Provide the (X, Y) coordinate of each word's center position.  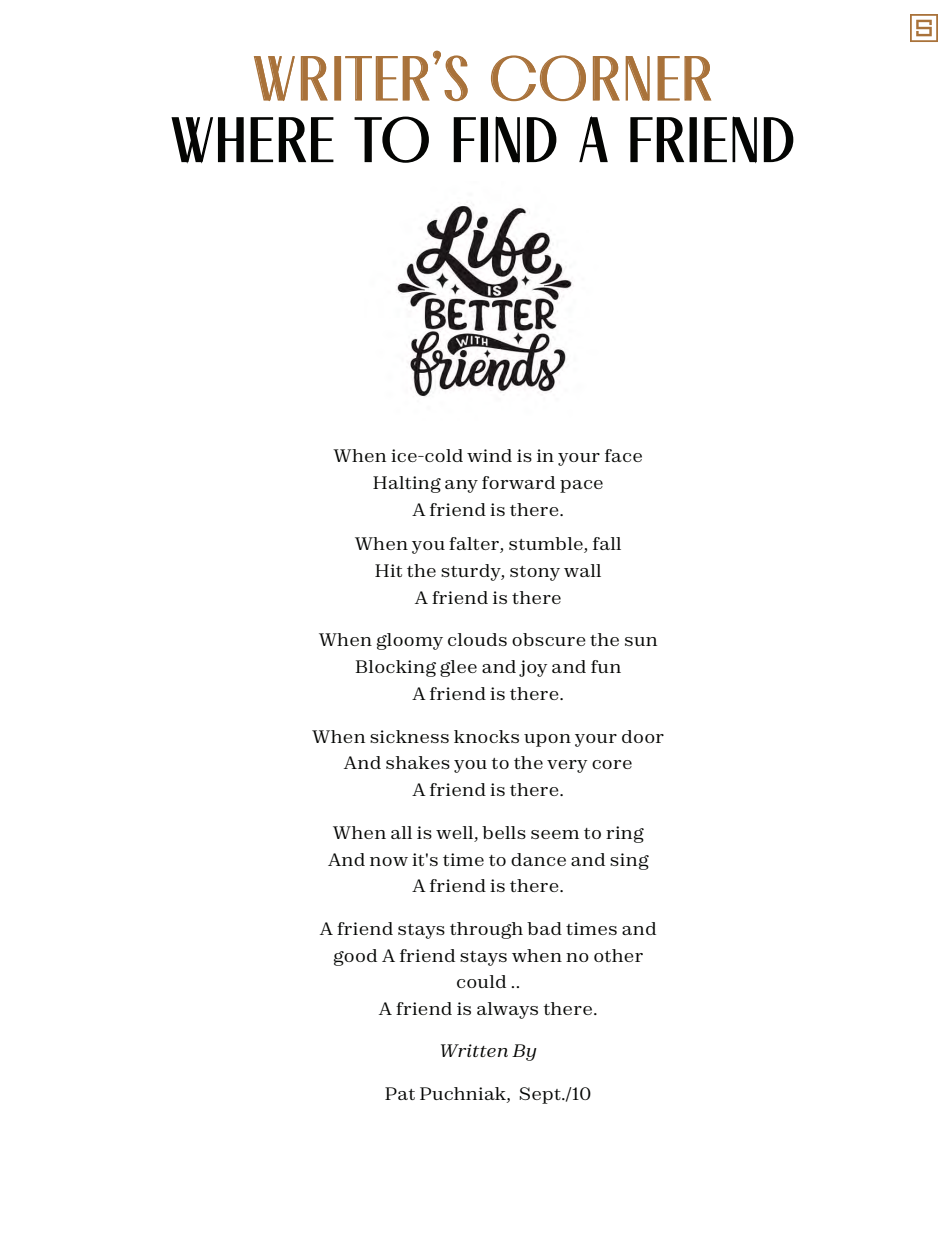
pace (581, 486)
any (461, 486)
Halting (407, 484)
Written (474, 1050)
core (612, 764)
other (618, 955)
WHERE (252, 140)
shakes (418, 762)
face (623, 455)
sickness (409, 736)
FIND (505, 139)
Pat (400, 1093)
